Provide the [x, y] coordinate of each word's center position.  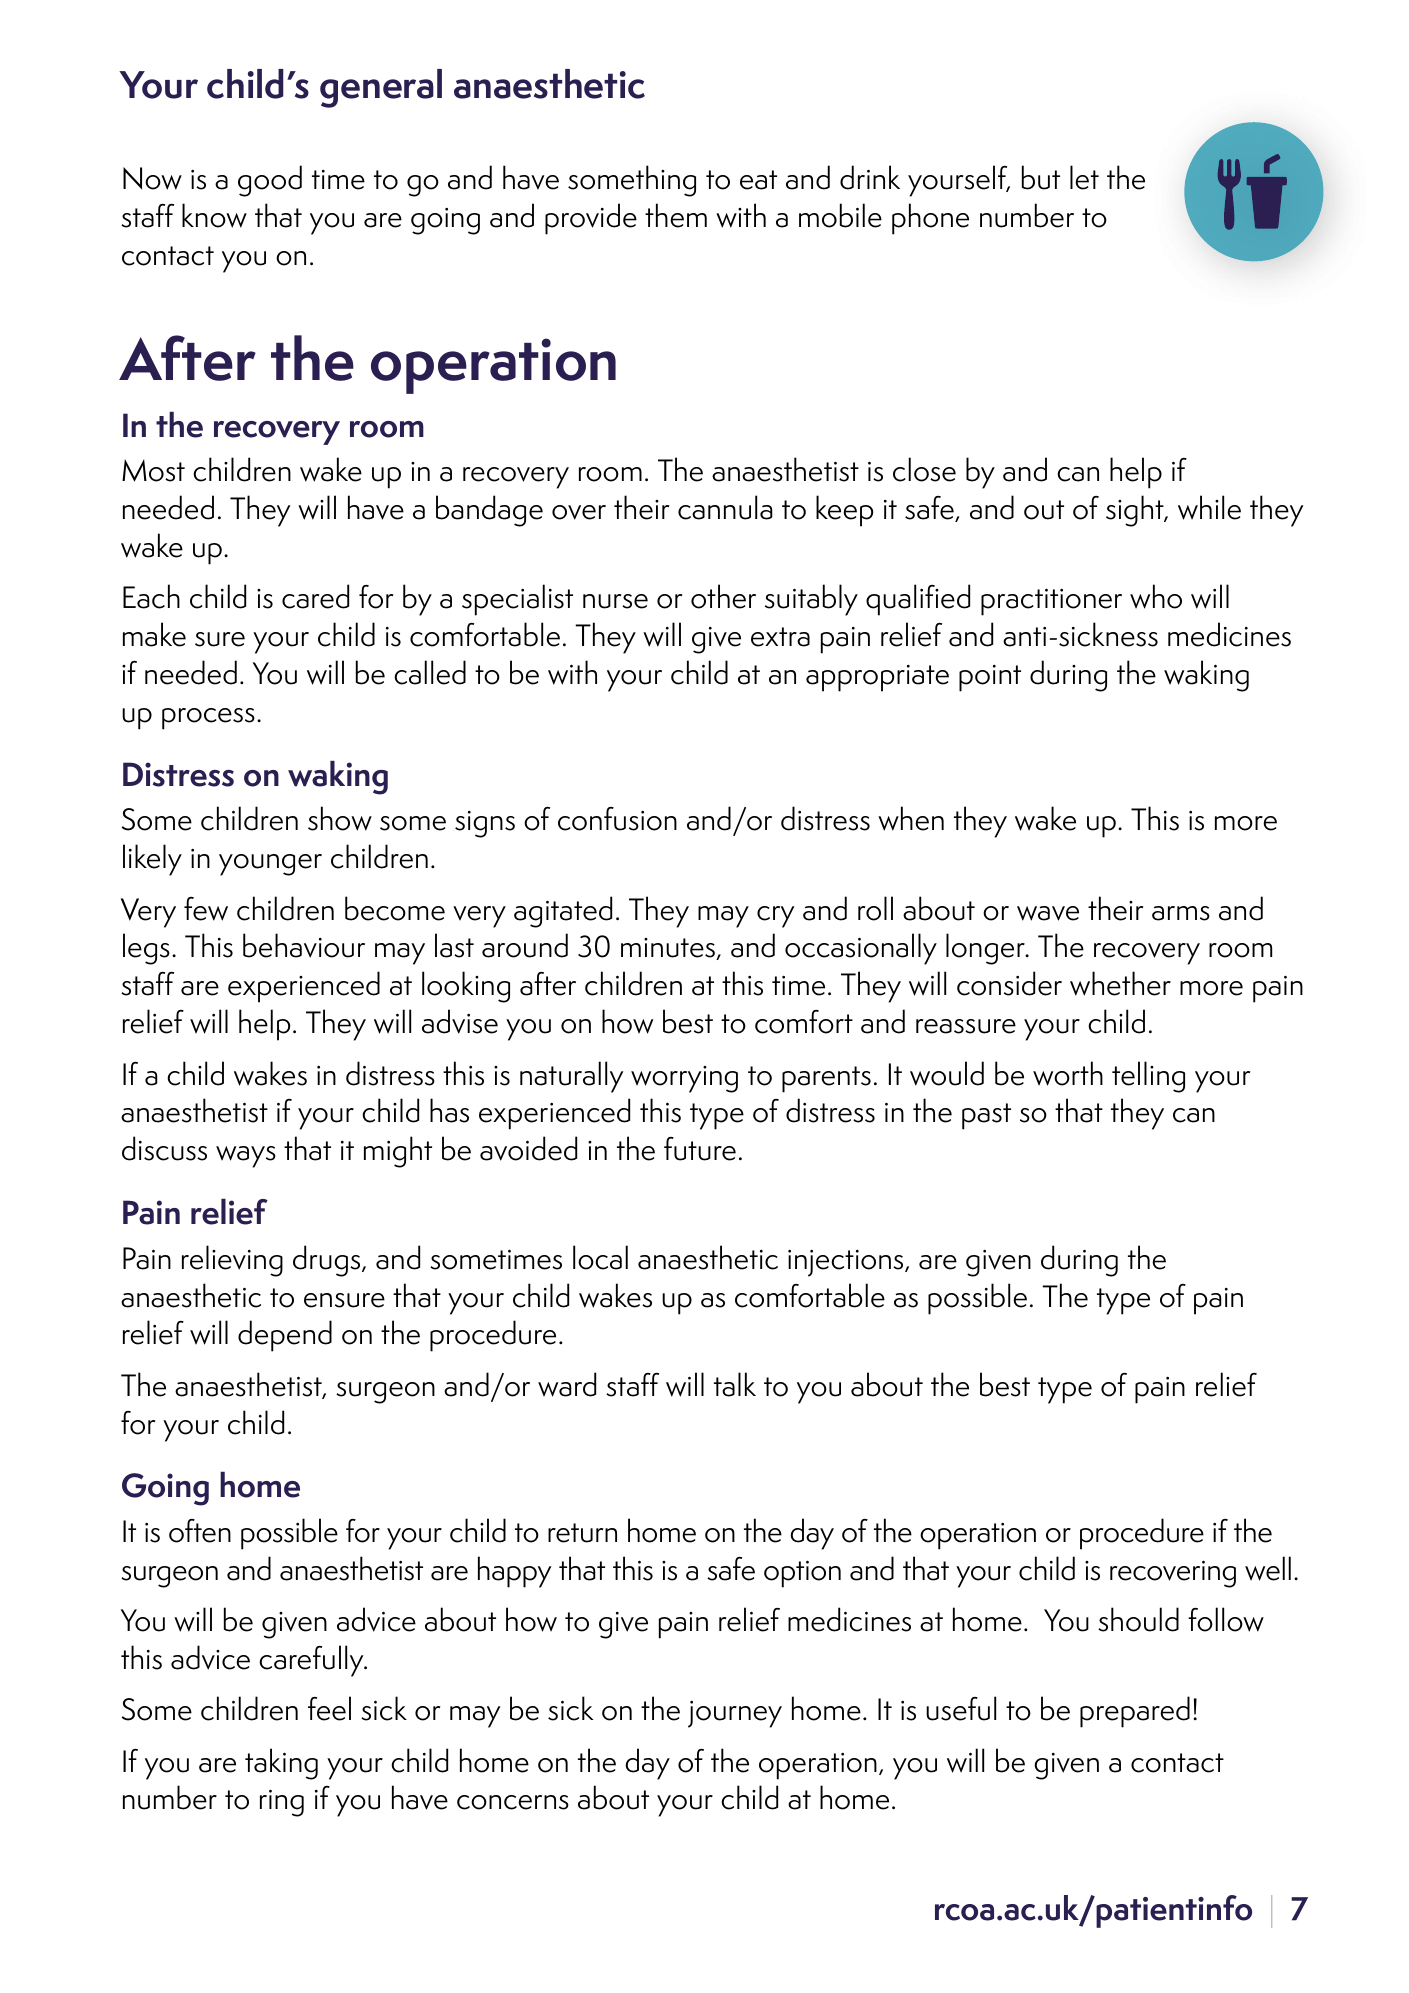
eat [758, 180]
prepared [1135, 1712]
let [1084, 177]
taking [281, 1764]
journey [735, 1714]
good [270, 181]
